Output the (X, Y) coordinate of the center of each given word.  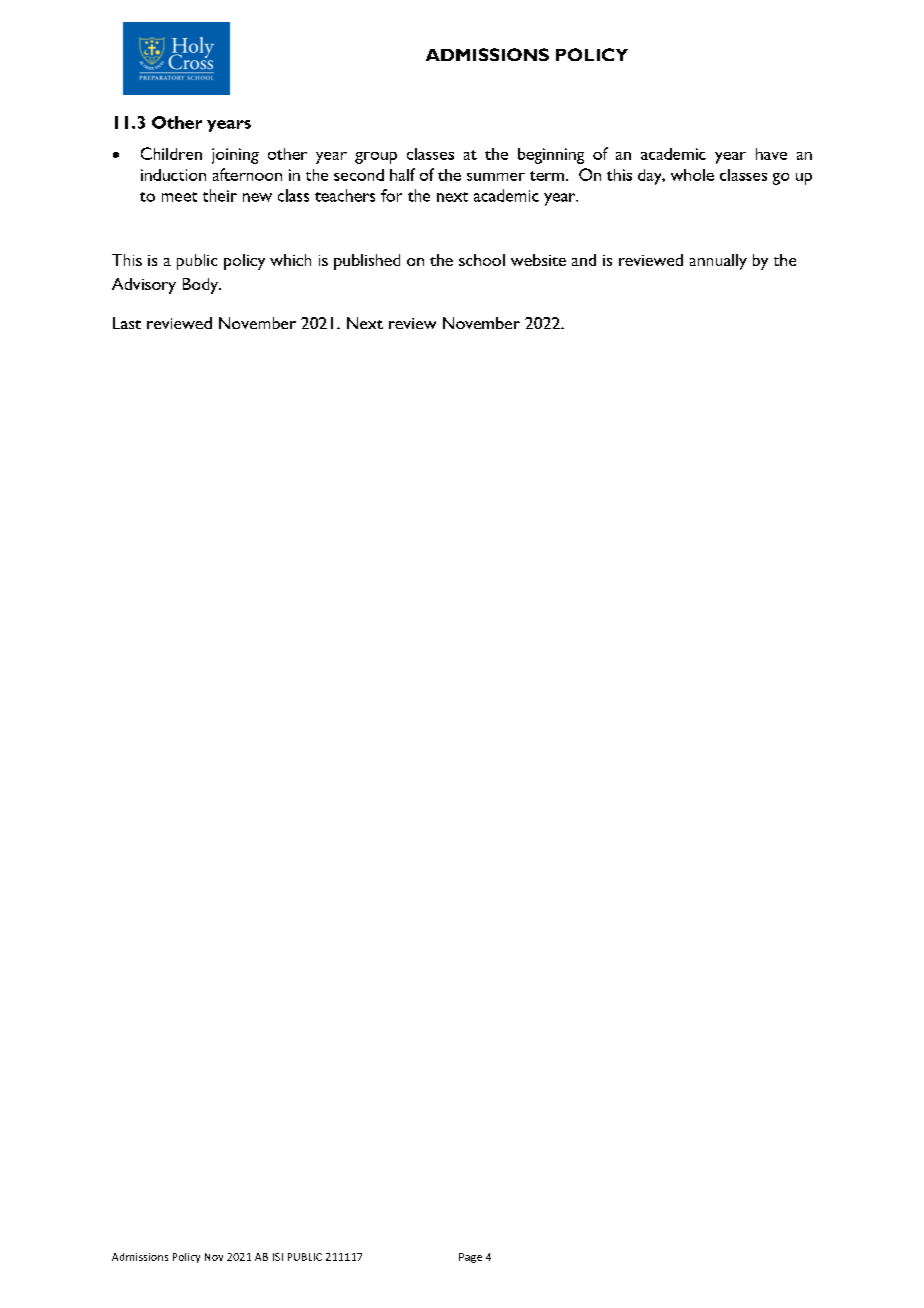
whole (692, 175)
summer (496, 177)
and (584, 260)
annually (718, 262)
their (220, 195)
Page (470, 1258)
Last (127, 323)
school (482, 260)
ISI (278, 1257)
